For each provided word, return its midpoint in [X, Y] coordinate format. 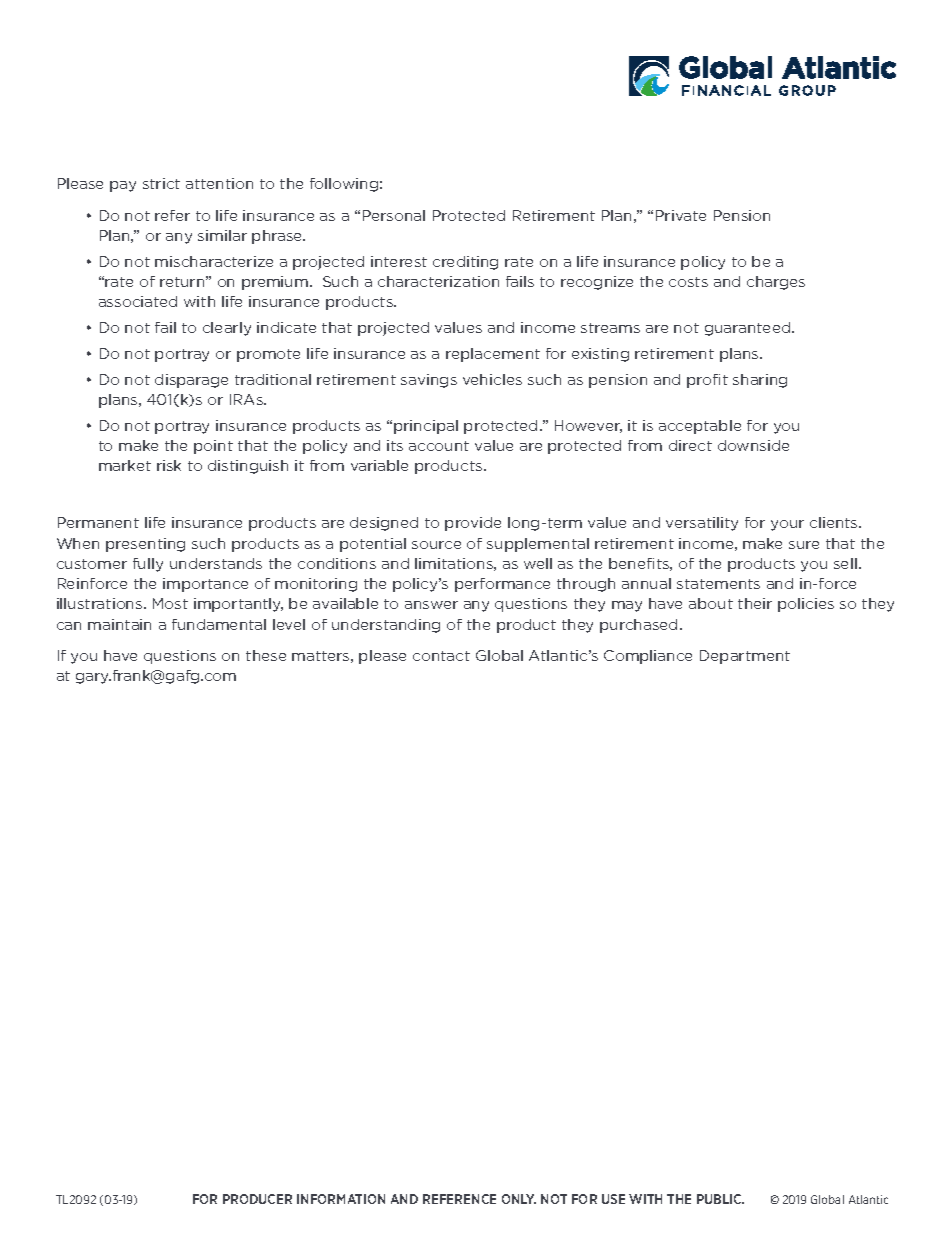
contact [441, 656]
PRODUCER [257, 1199]
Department [745, 657]
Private [681, 215]
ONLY [519, 1199]
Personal [394, 215]
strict [161, 183]
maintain [119, 624]
